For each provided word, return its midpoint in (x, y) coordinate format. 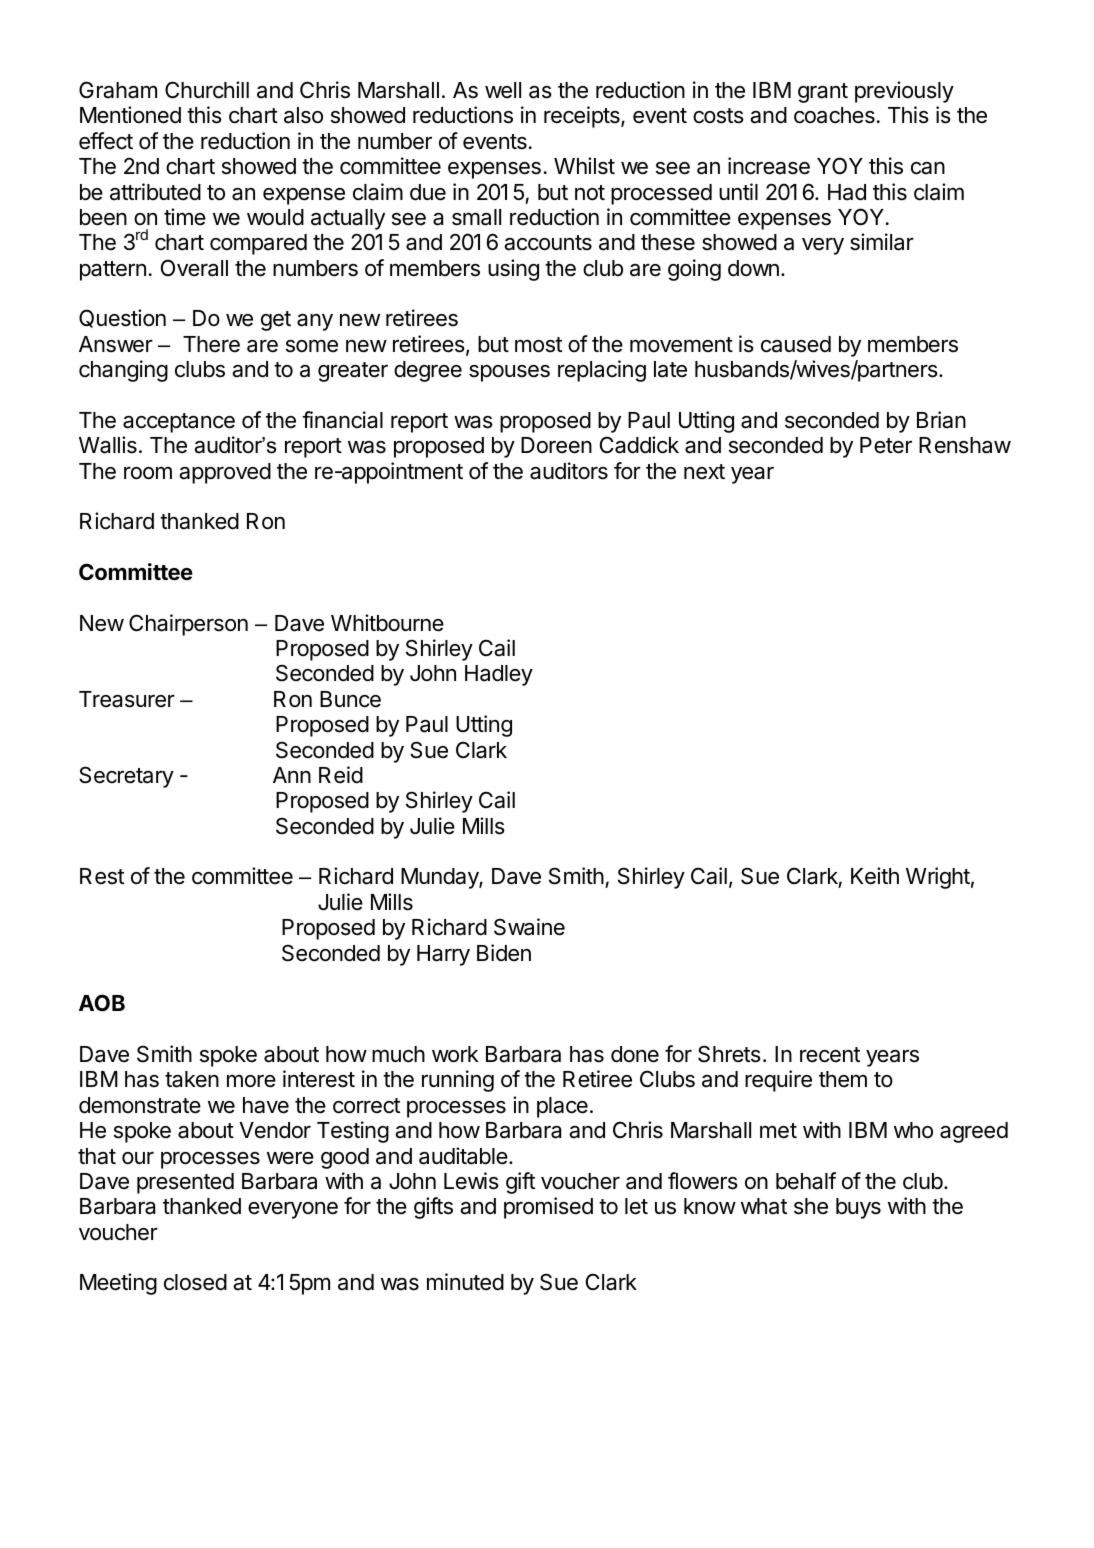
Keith (875, 876)
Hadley (499, 675)
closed (195, 1282)
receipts (583, 117)
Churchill (207, 90)
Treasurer (127, 699)
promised (548, 1208)
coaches (834, 115)
